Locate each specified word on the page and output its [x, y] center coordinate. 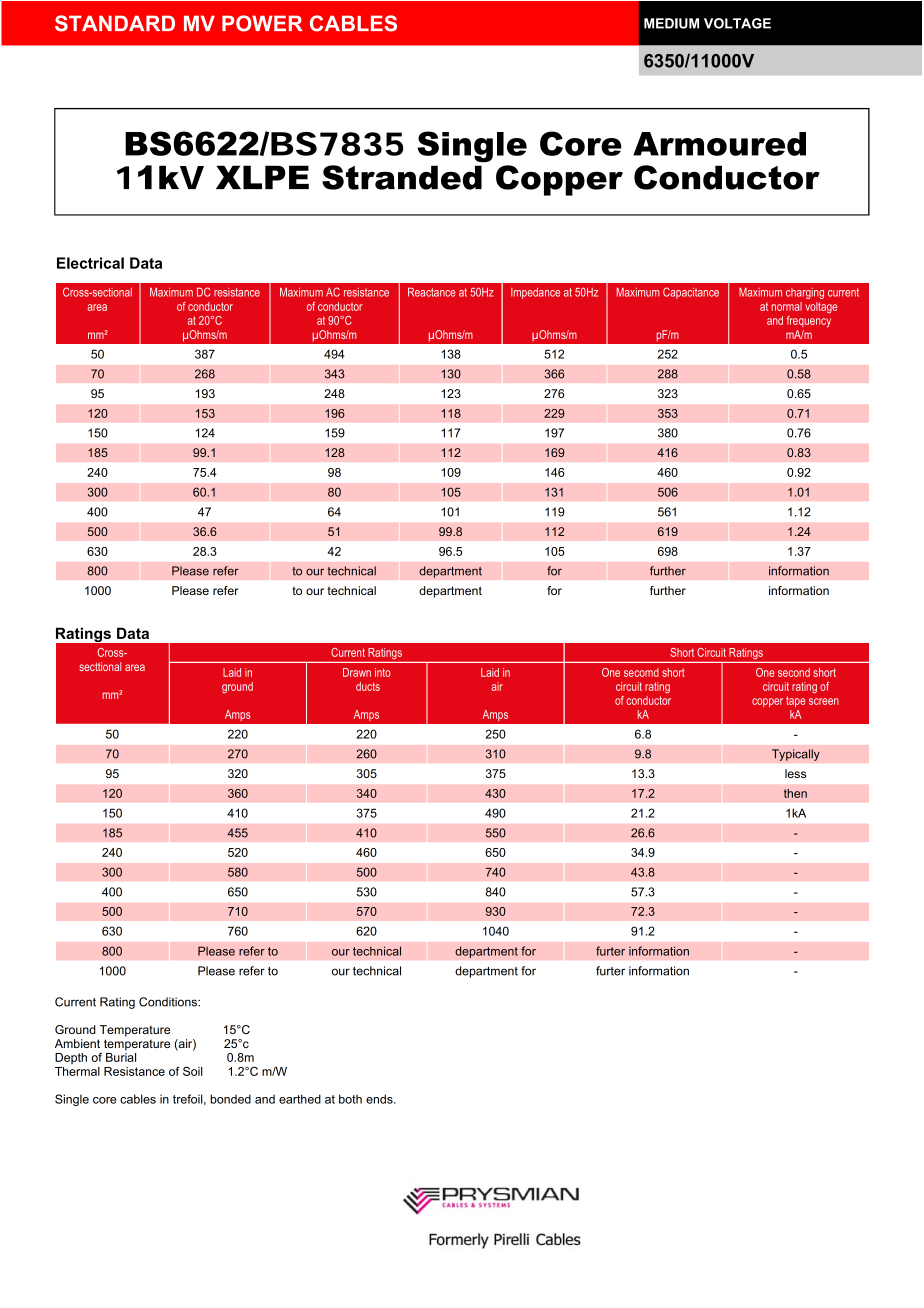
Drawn [357, 672]
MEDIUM [671, 23]
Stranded [402, 177]
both [350, 1099]
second [794, 672]
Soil [193, 1071]
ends [380, 1099]
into [383, 672]
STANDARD [115, 23]
